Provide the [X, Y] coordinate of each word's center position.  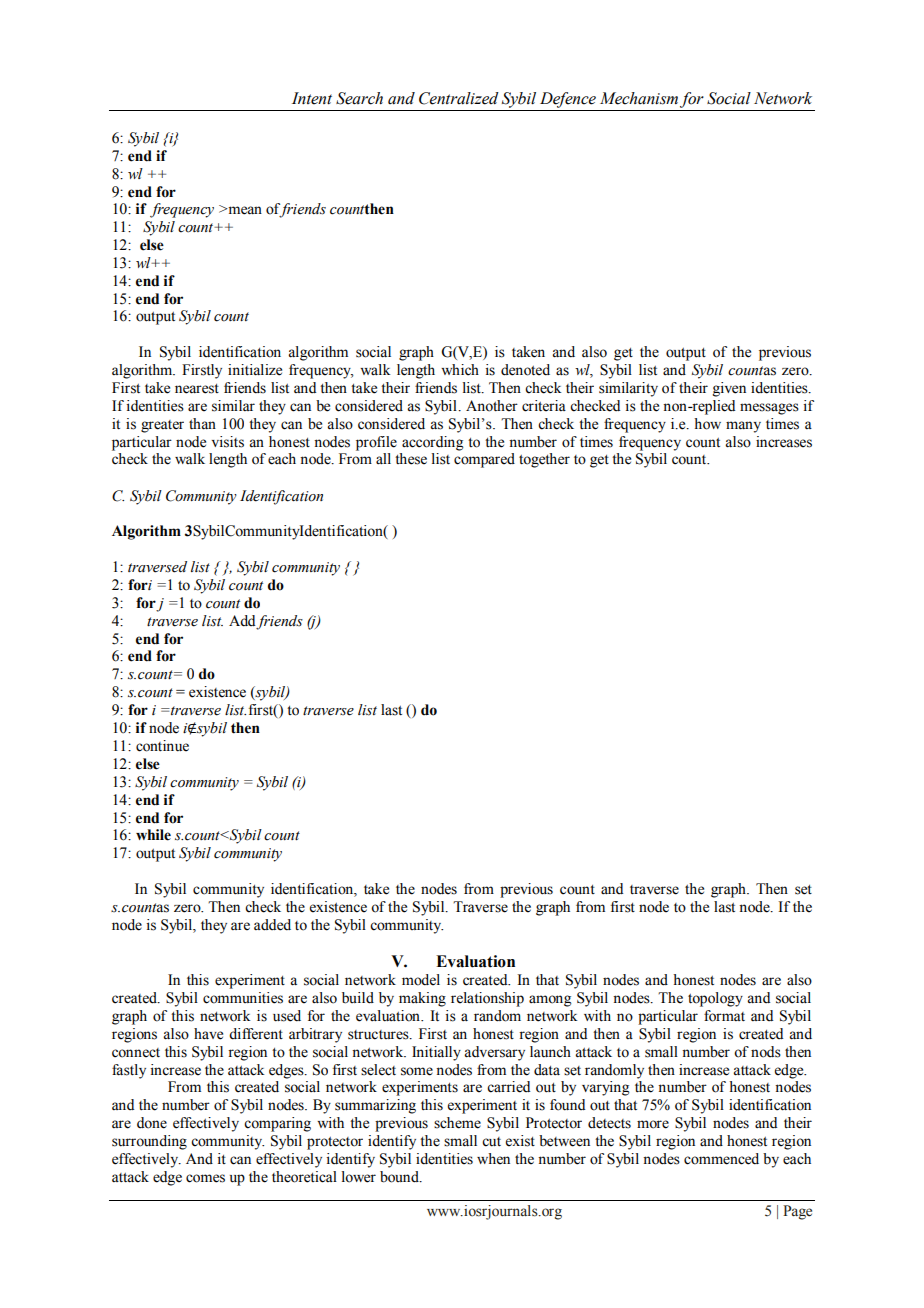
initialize [255, 370]
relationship [487, 999]
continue [162, 746]
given [729, 389]
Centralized [459, 98]
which [460, 370]
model [421, 980]
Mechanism [639, 98]
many [743, 427]
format [724, 1016]
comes [205, 1178]
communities [243, 998]
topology [715, 999]
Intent [312, 98]
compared [484, 460]
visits [228, 442]
